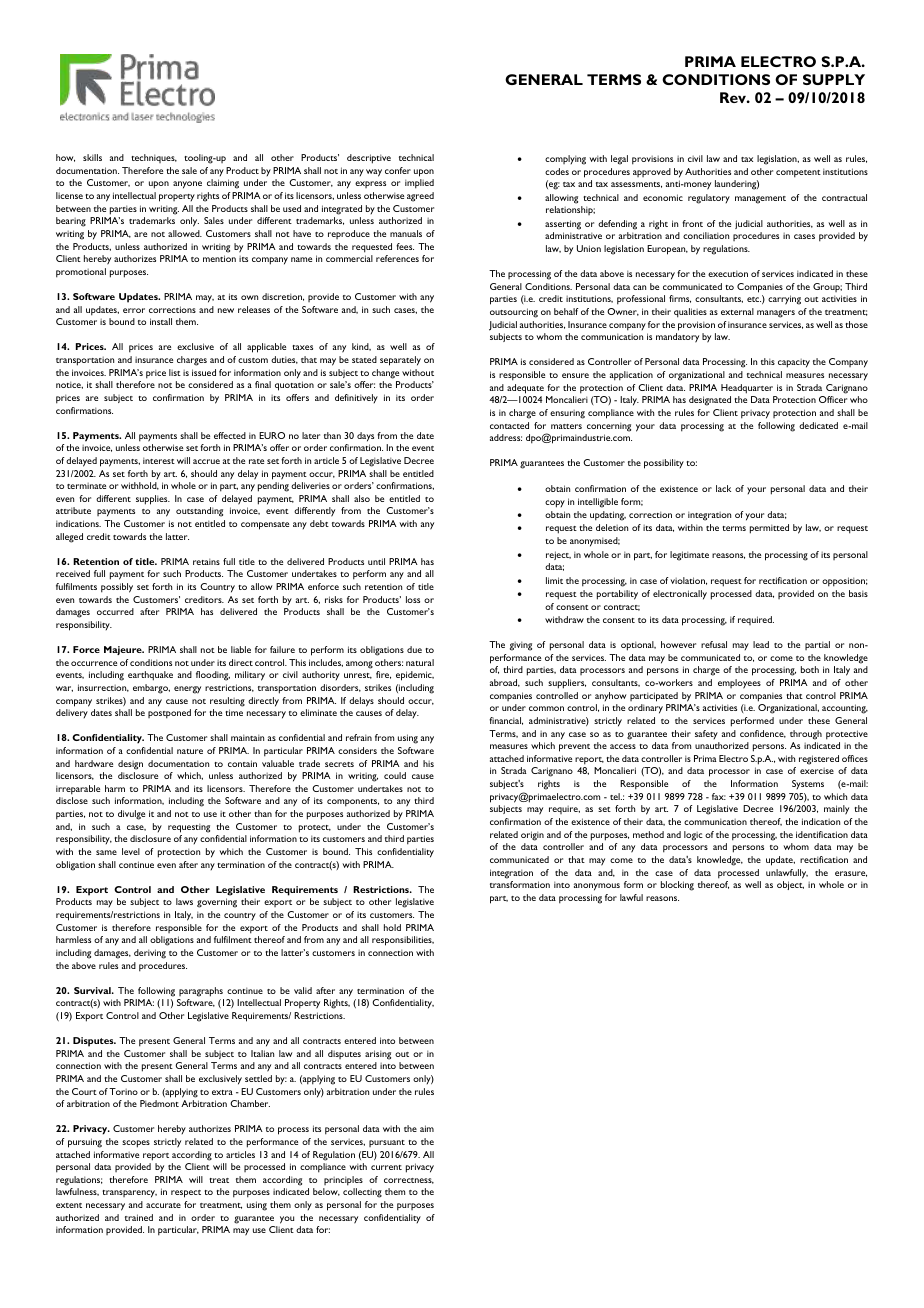  Describe the element at coordinates (420, 662) in the screenshot. I see `natural` at that location.
